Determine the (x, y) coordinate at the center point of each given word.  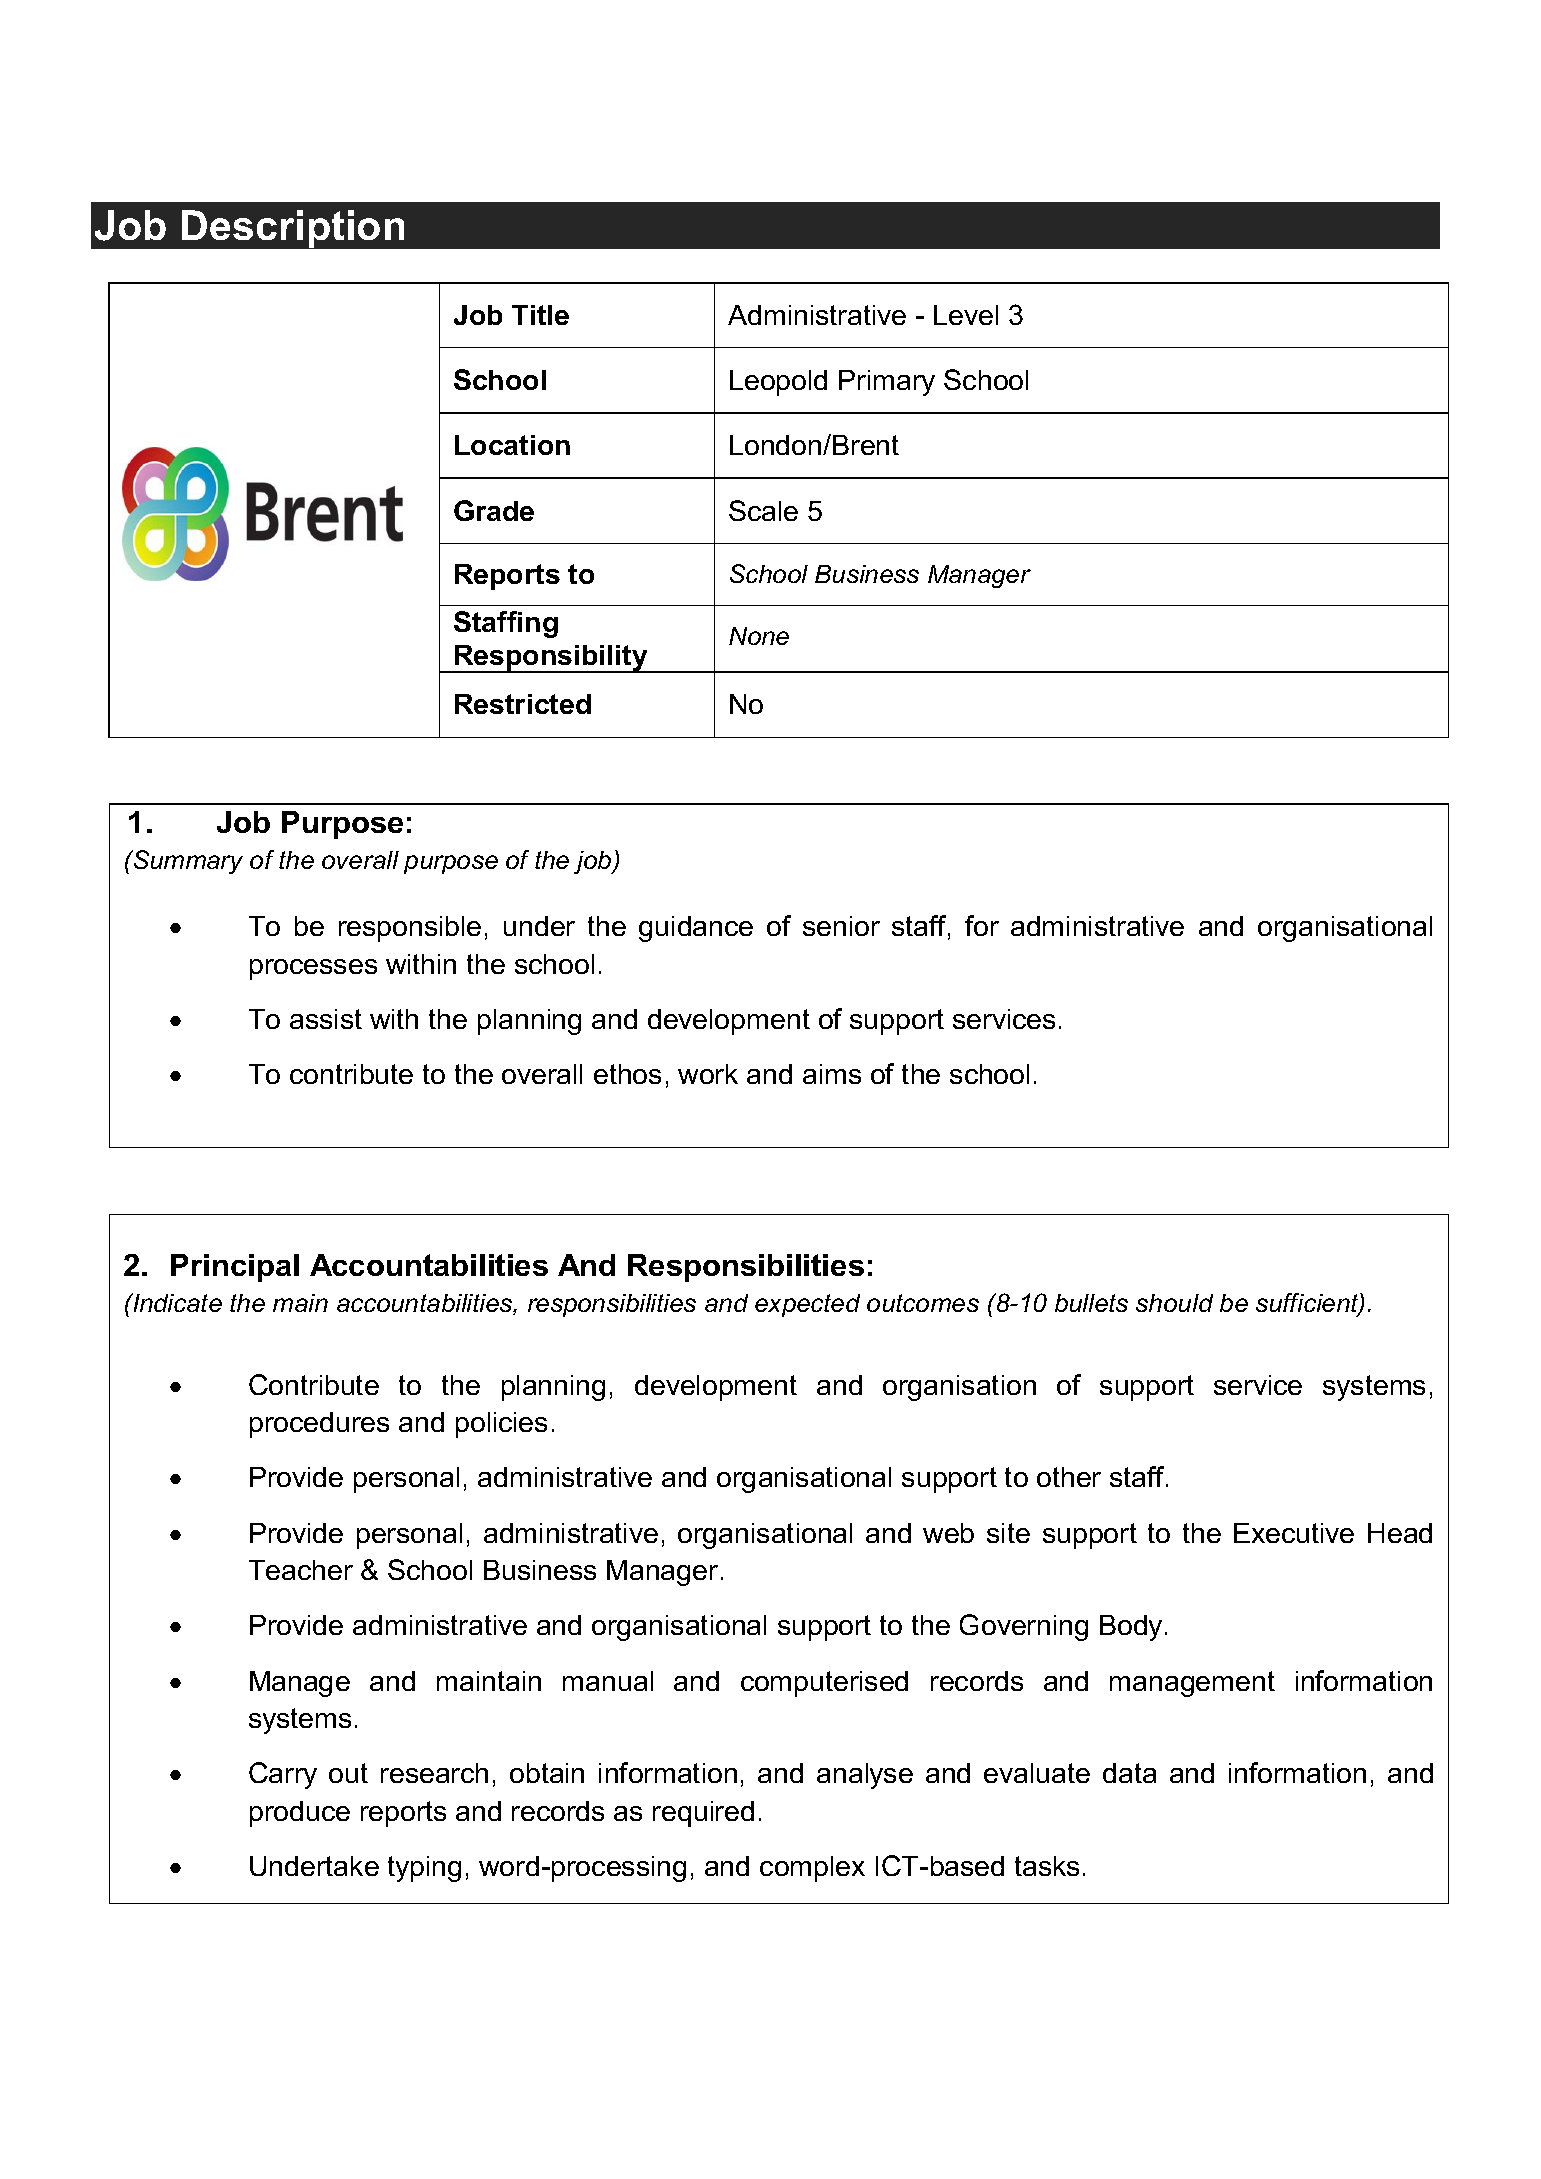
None (759, 636)
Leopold (778, 383)
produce (300, 1814)
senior (841, 926)
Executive (1294, 1533)
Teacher (301, 1570)
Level (966, 315)
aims (832, 1074)
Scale (763, 510)
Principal (235, 1268)
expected (807, 1305)
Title (540, 315)
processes (313, 969)
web (948, 1533)
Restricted (523, 704)
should (1174, 1303)
